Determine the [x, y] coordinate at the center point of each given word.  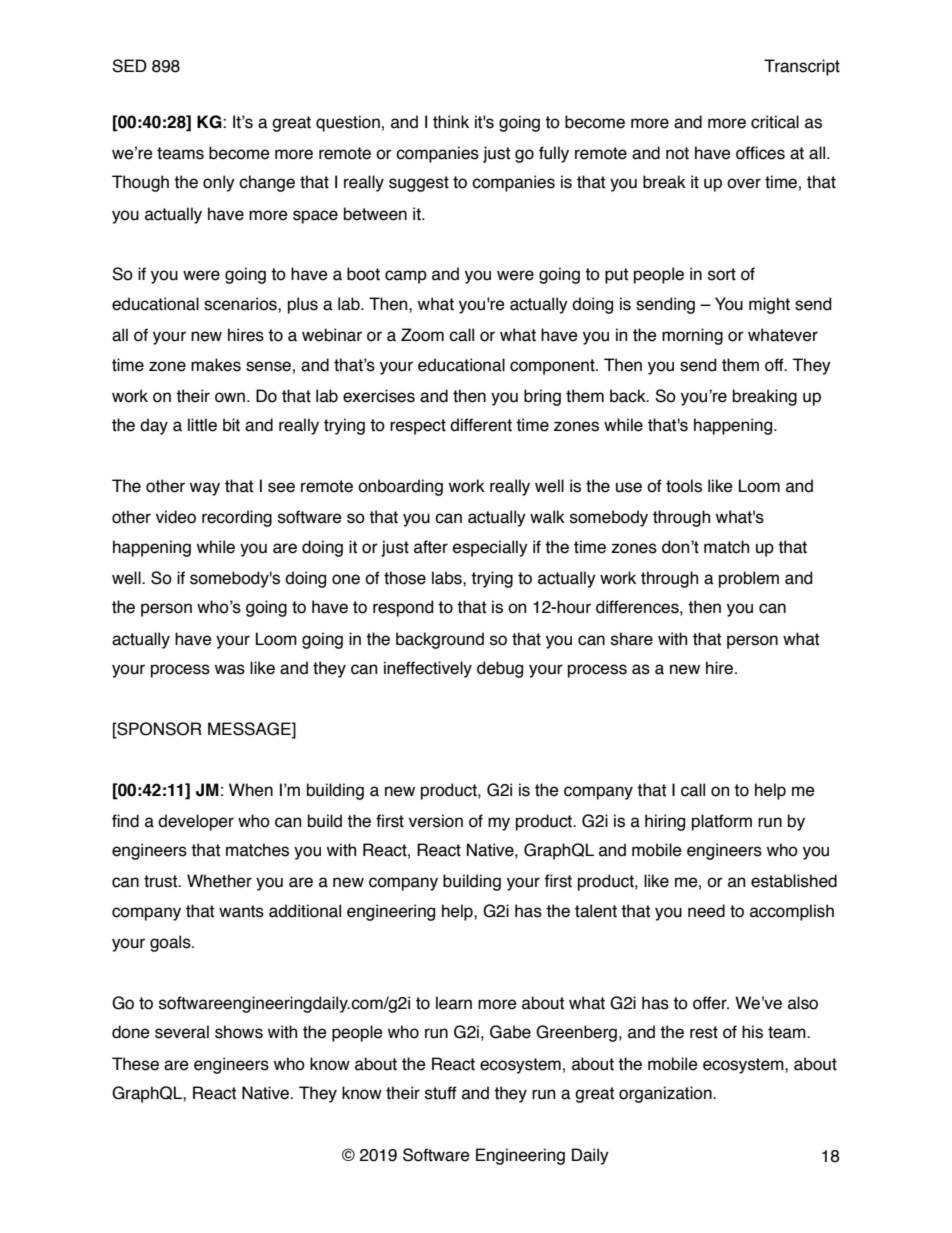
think [451, 122]
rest [704, 1032]
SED [129, 66]
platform [722, 822]
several [182, 1032]
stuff [441, 1093]
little [202, 425]
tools [684, 486]
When [251, 790]
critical [775, 122]
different [481, 425]
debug [500, 669]
